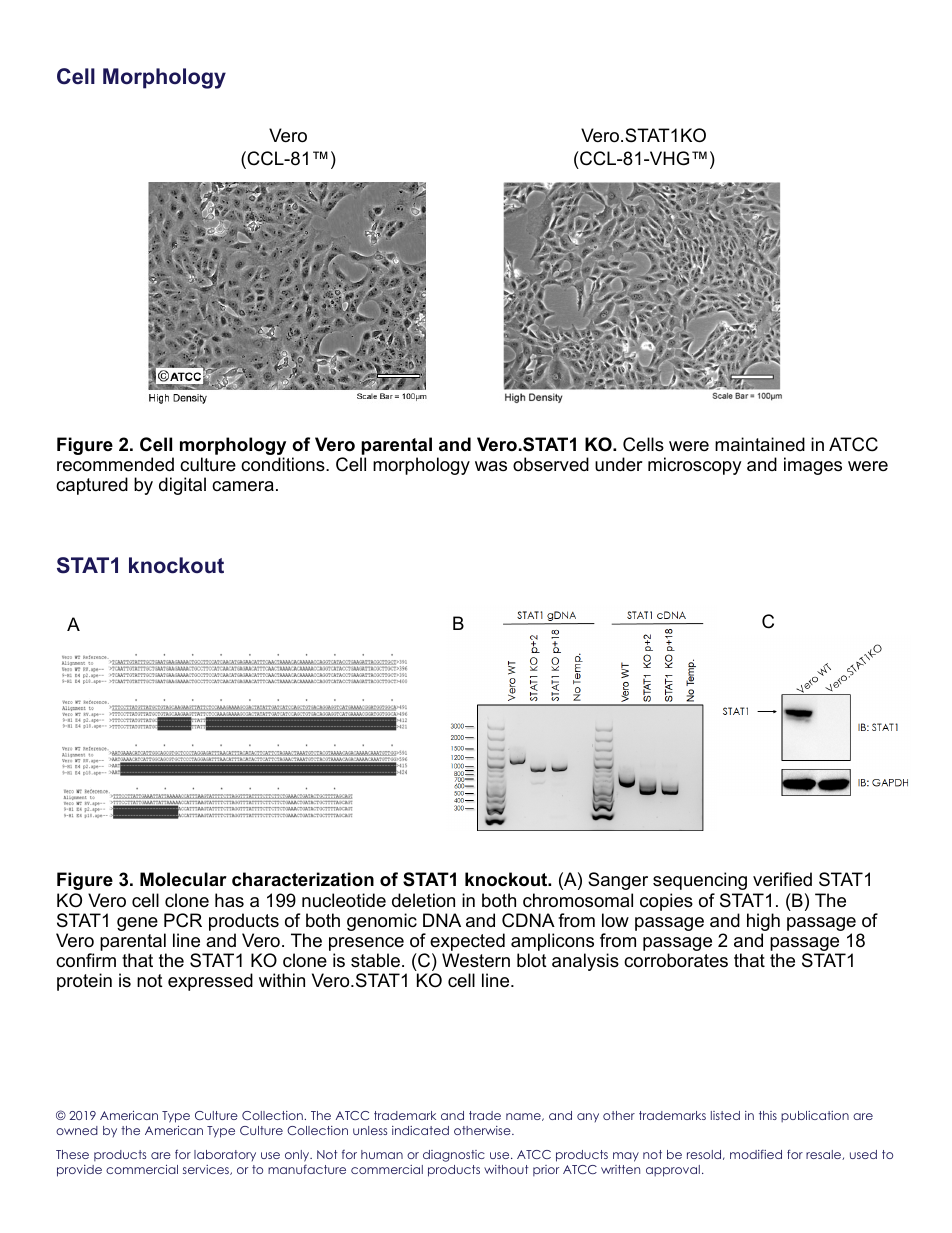  I want to click on verified, so click(782, 879).
